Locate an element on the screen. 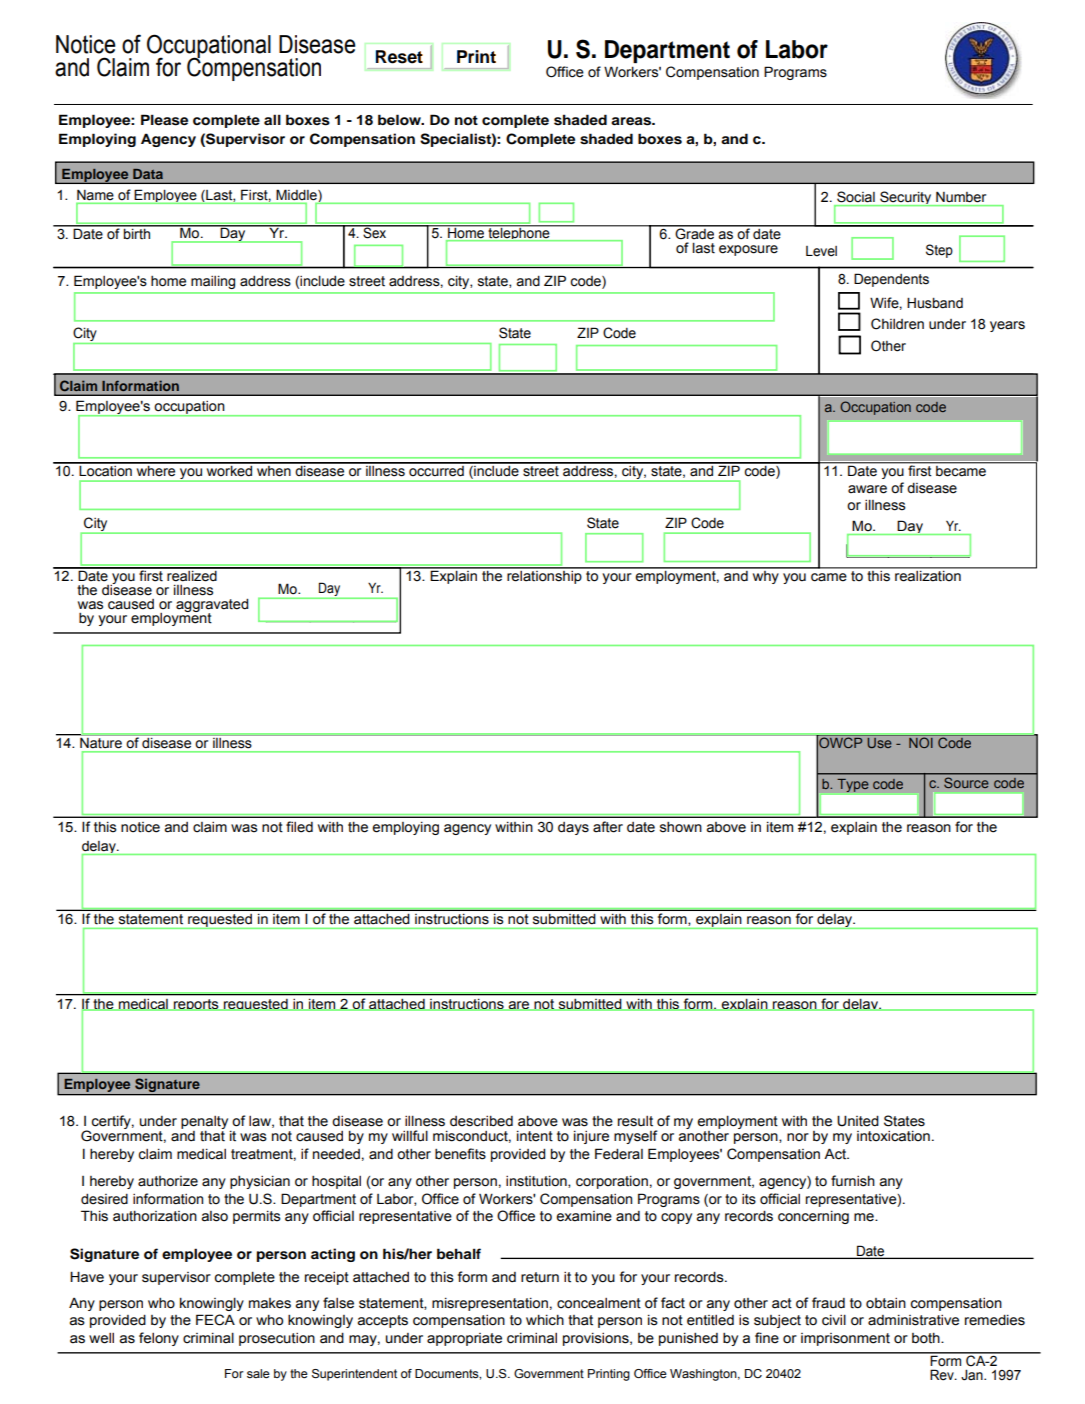  below is located at coordinates (400, 120).
